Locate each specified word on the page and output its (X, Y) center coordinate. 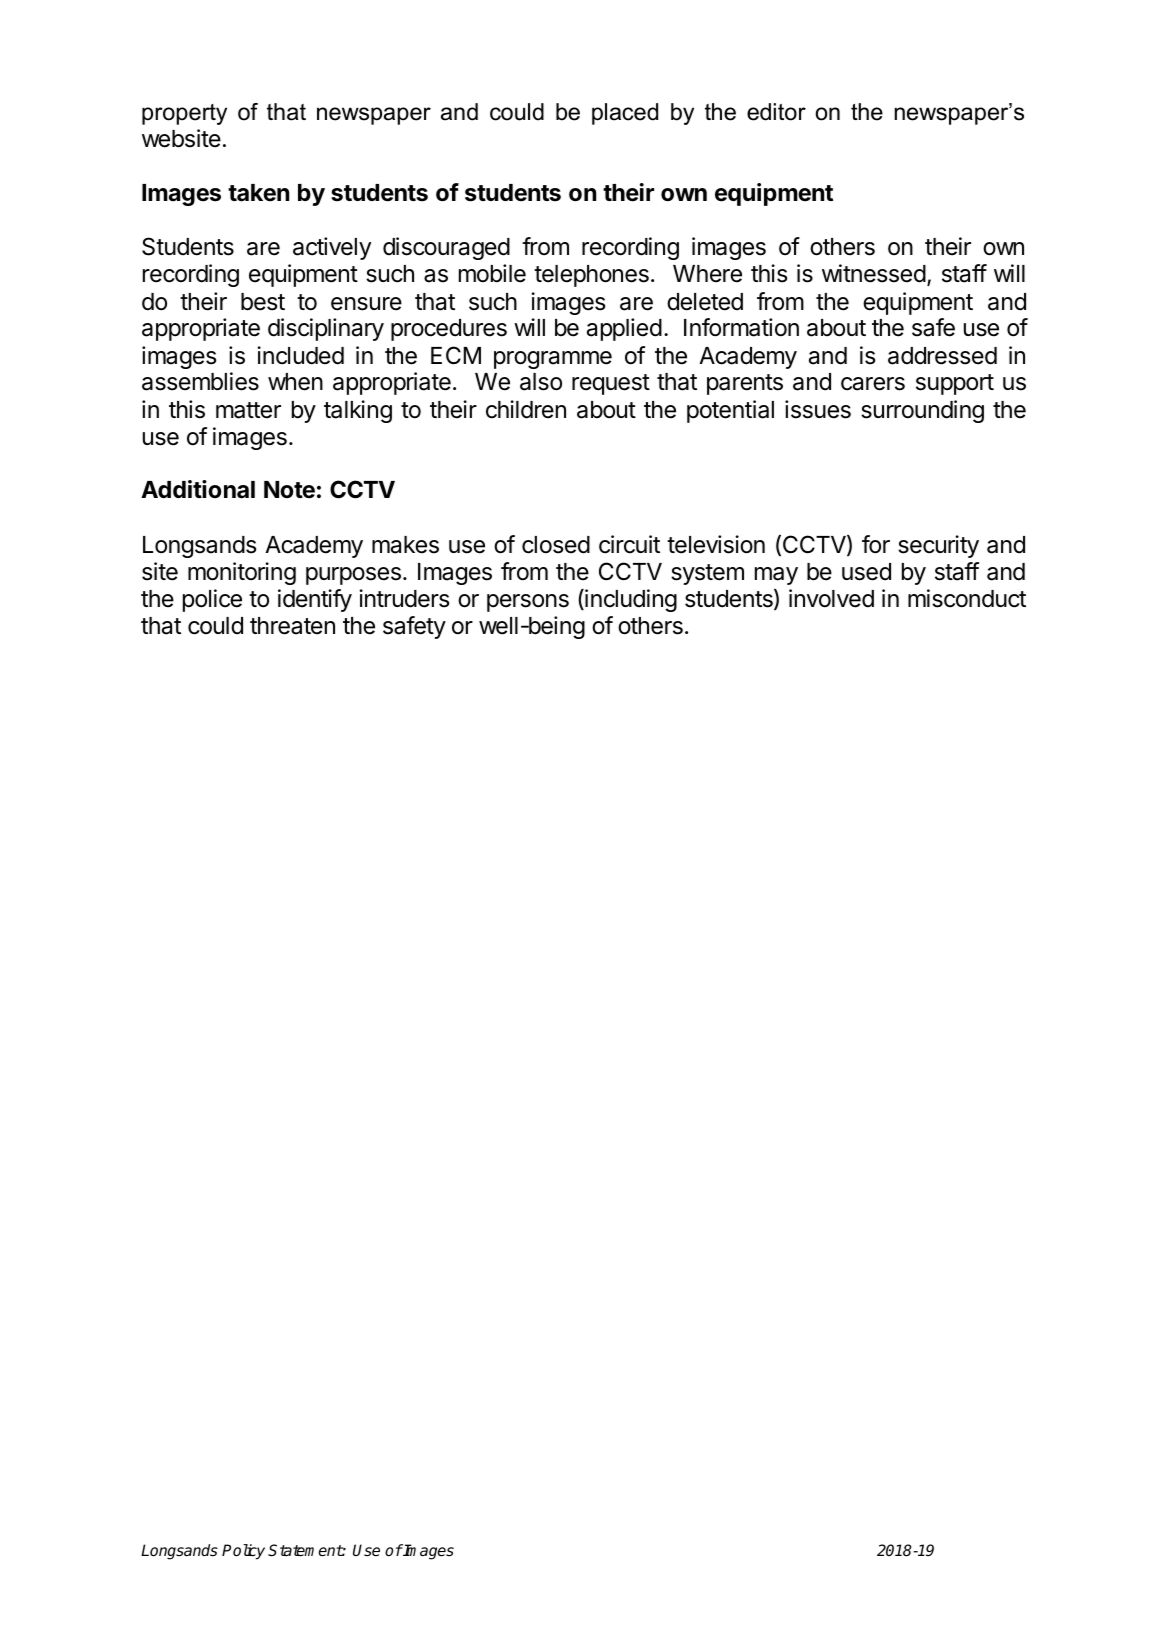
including (630, 600)
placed (625, 114)
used (866, 572)
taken (258, 193)
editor (776, 112)
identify (315, 600)
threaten (292, 626)
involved (831, 598)
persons (528, 603)
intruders (404, 598)
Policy (243, 1552)
